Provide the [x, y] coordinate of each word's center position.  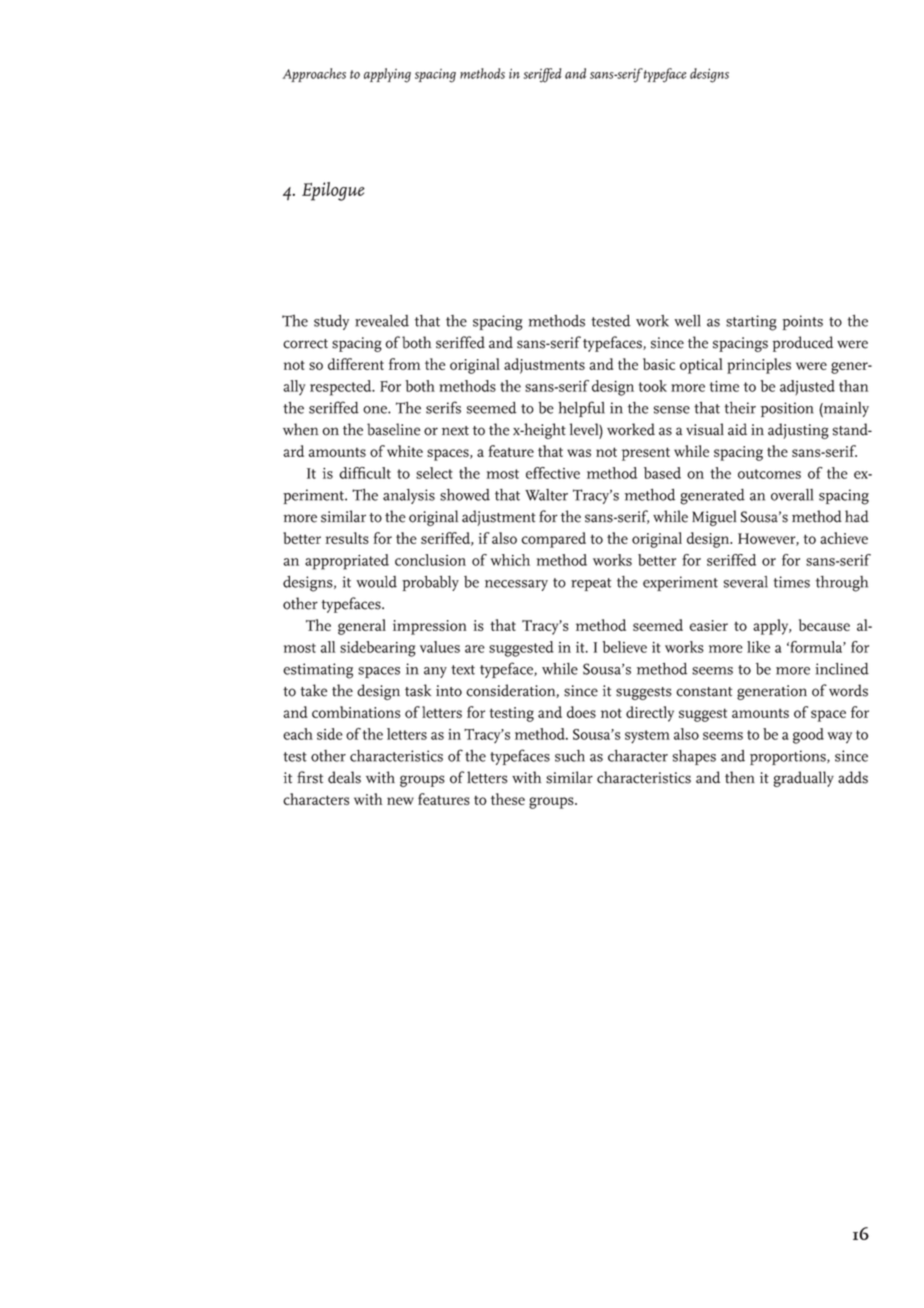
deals [344, 777]
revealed [382, 321]
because [824, 625]
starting [751, 323]
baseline [394, 429]
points [802, 322]
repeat [591, 584]
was [579, 453]
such [570, 756]
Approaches [314, 75]
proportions [789, 757]
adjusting [798, 431]
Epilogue [333, 191]
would [376, 582]
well [687, 321]
